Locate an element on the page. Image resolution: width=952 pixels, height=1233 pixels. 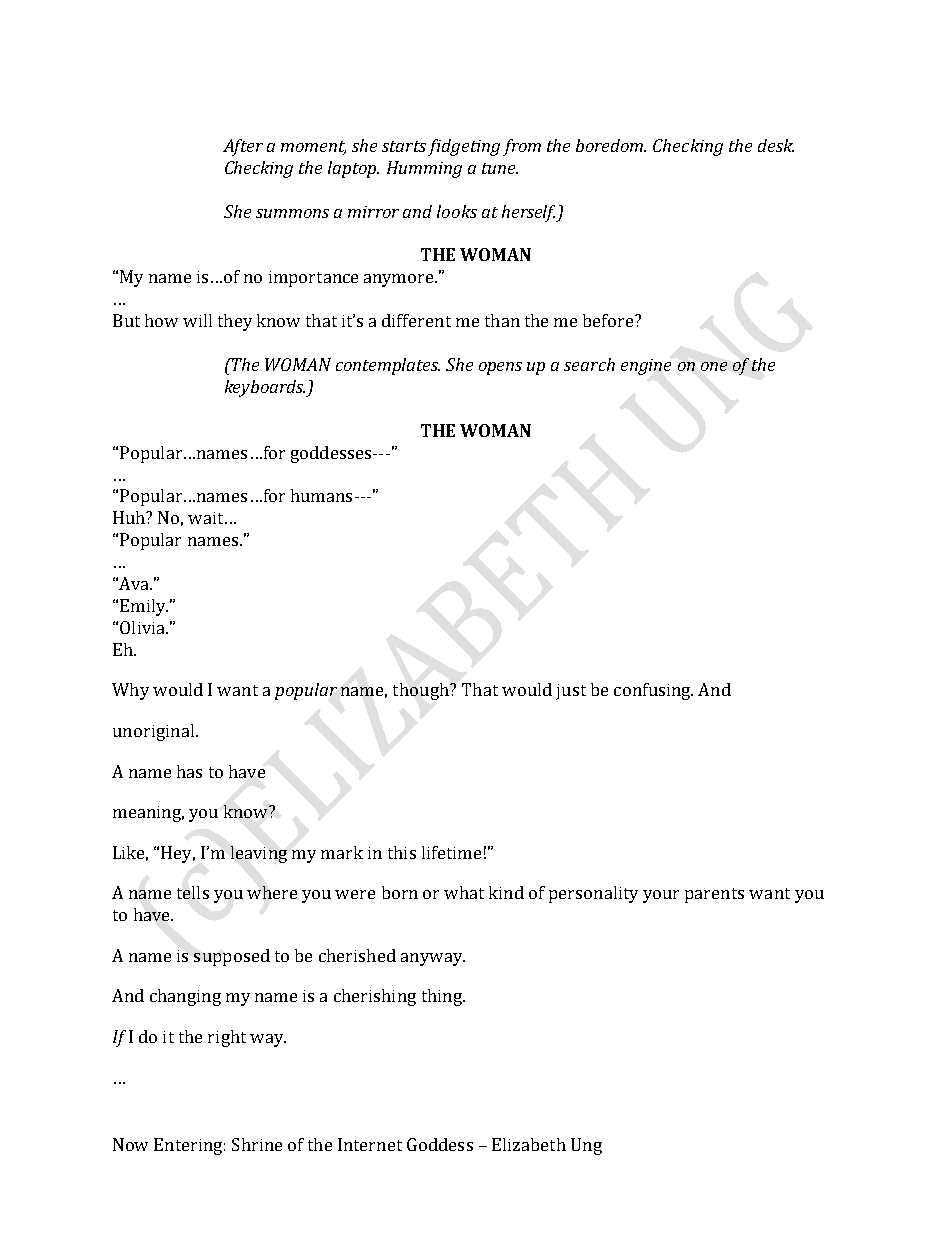
desk is located at coordinates (776, 145).
